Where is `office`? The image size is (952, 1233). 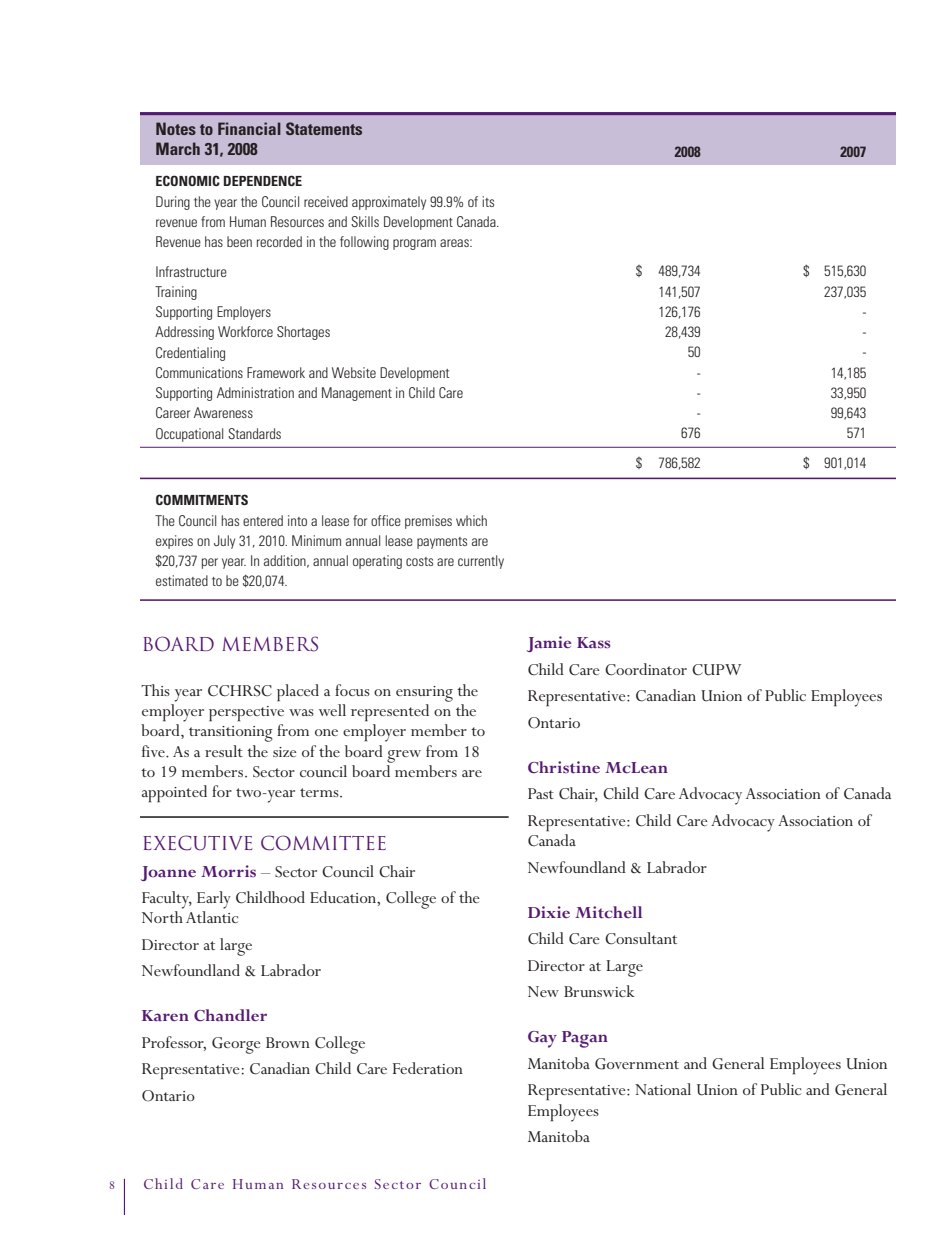
office is located at coordinates (386, 520).
